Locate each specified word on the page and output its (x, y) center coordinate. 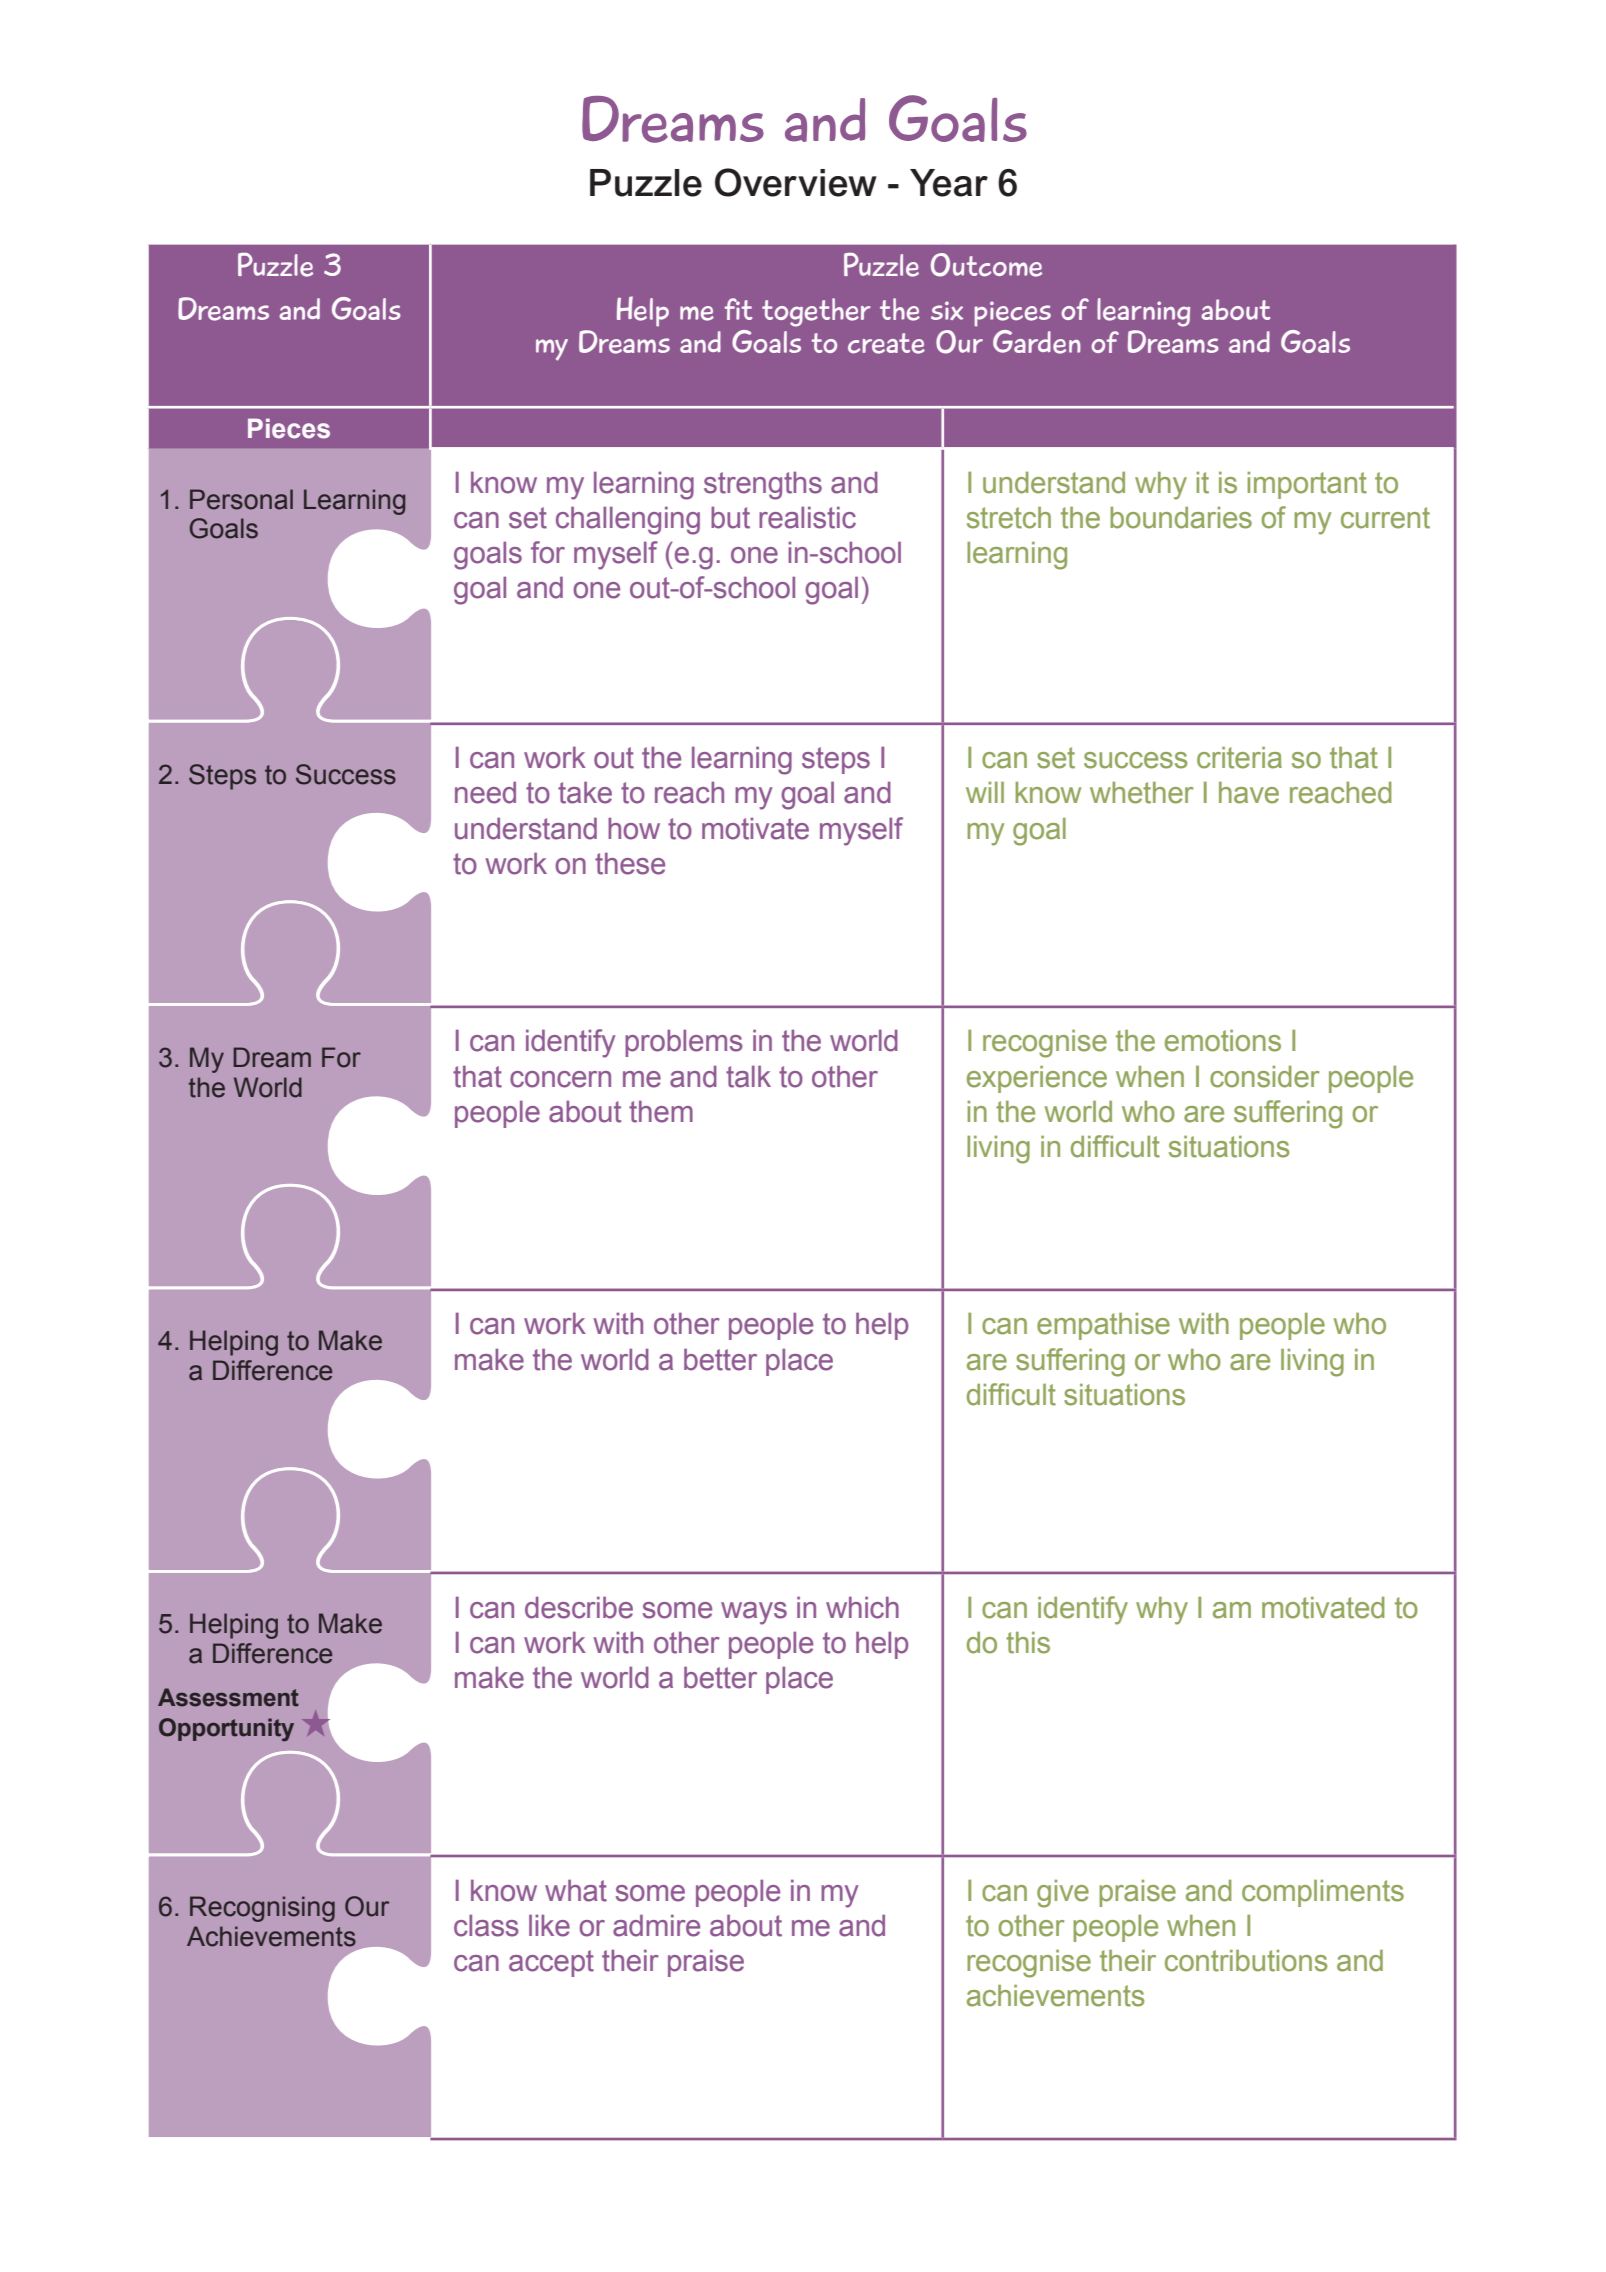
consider (1264, 1077)
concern (560, 1079)
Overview (796, 182)
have (1249, 793)
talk (748, 1076)
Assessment (228, 1697)
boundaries (1181, 518)
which (862, 1607)
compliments (1323, 1893)
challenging (628, 520)
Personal (241, 499)
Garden (1037, 342)
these (630, 863)
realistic (807, 517)
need (485, 792)
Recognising (262, 1909)
